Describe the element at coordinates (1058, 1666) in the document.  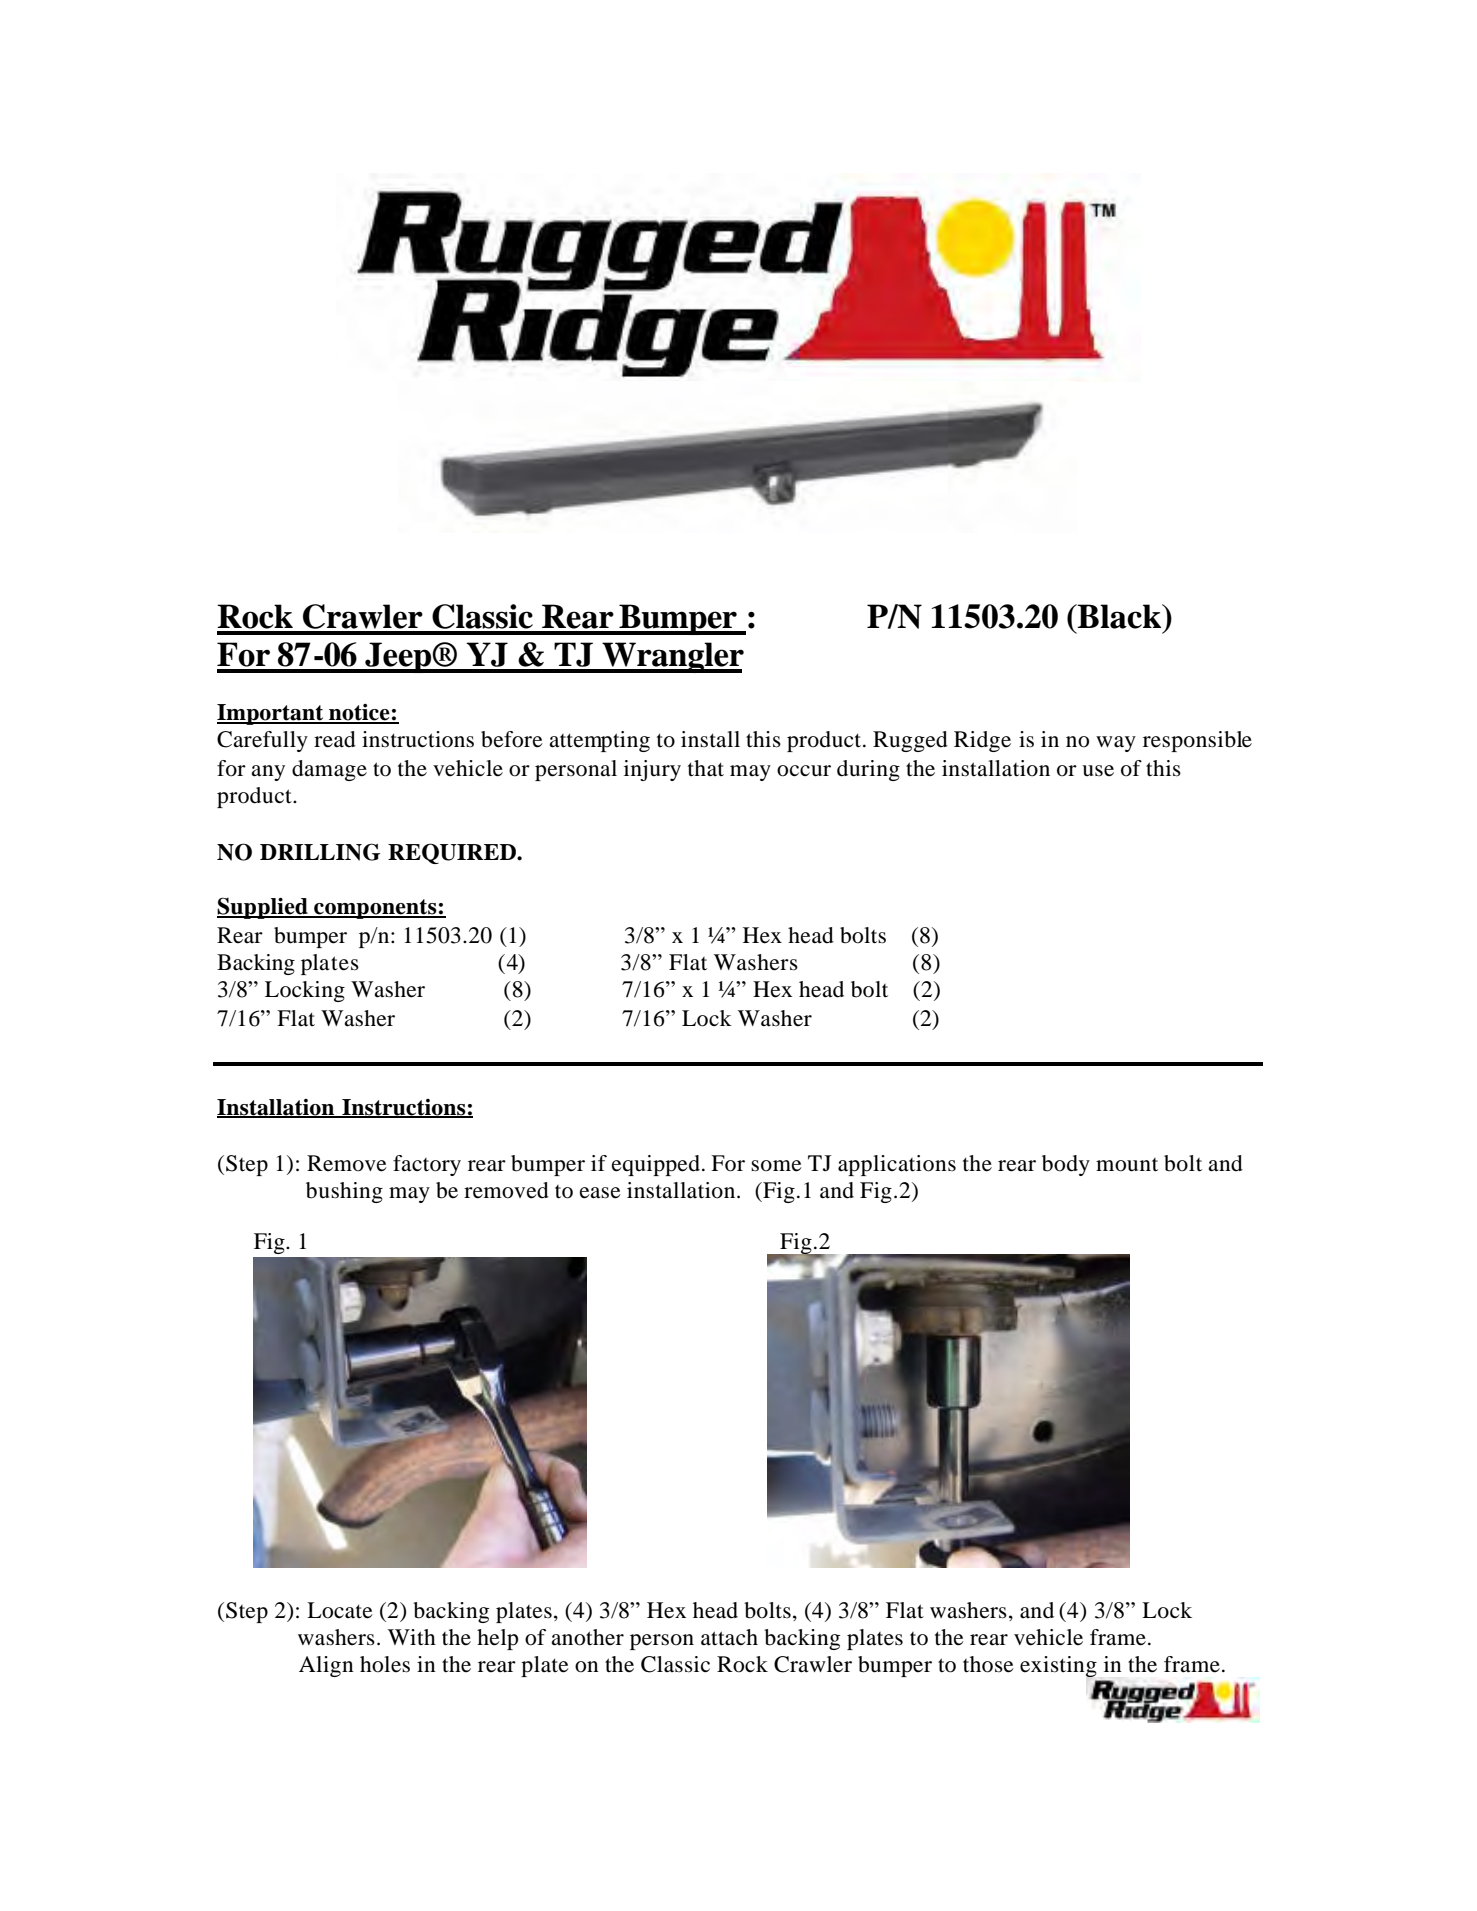
I see `existing` at that location.
